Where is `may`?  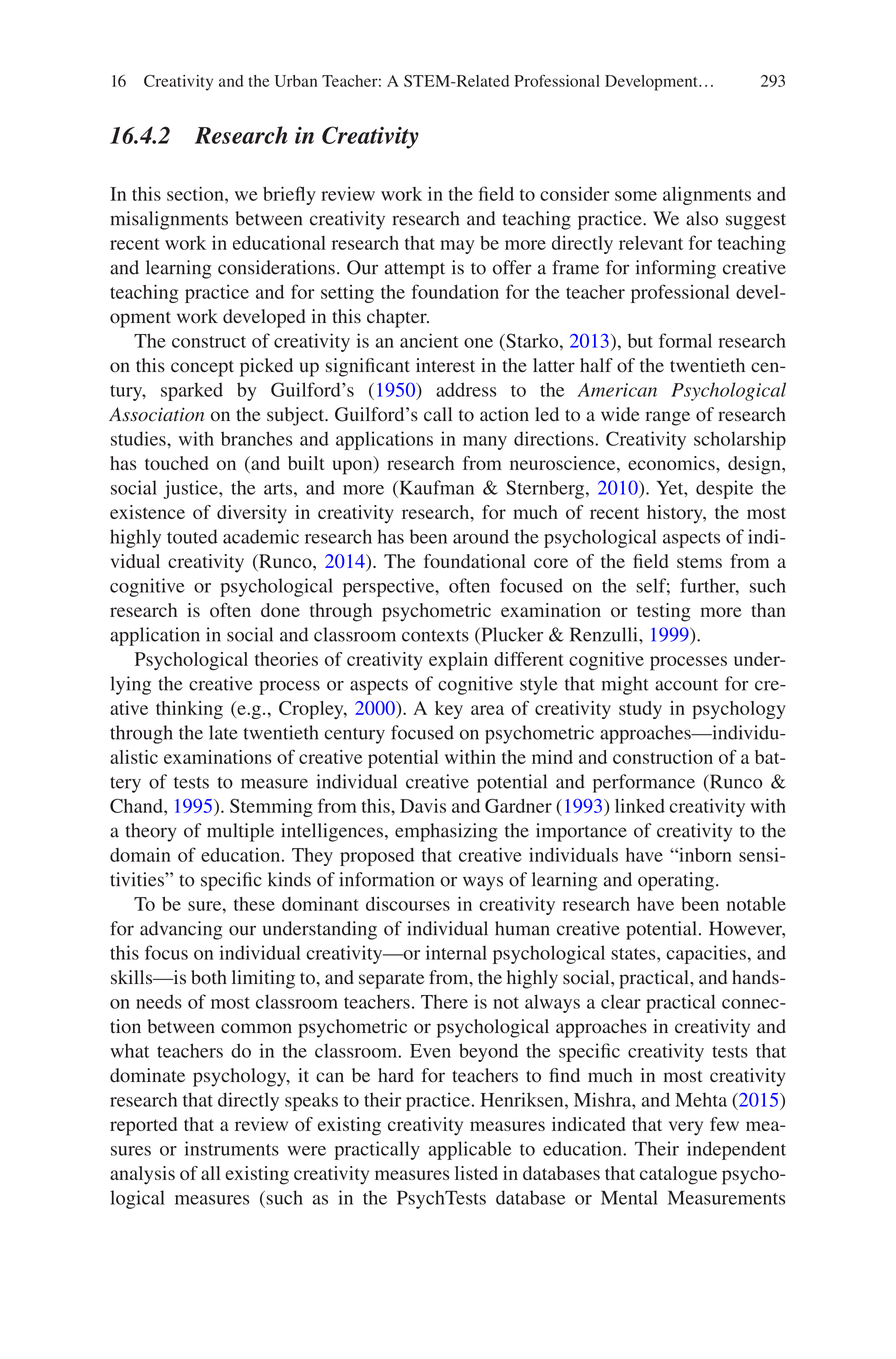
may is located at coordinates (457, 247).
